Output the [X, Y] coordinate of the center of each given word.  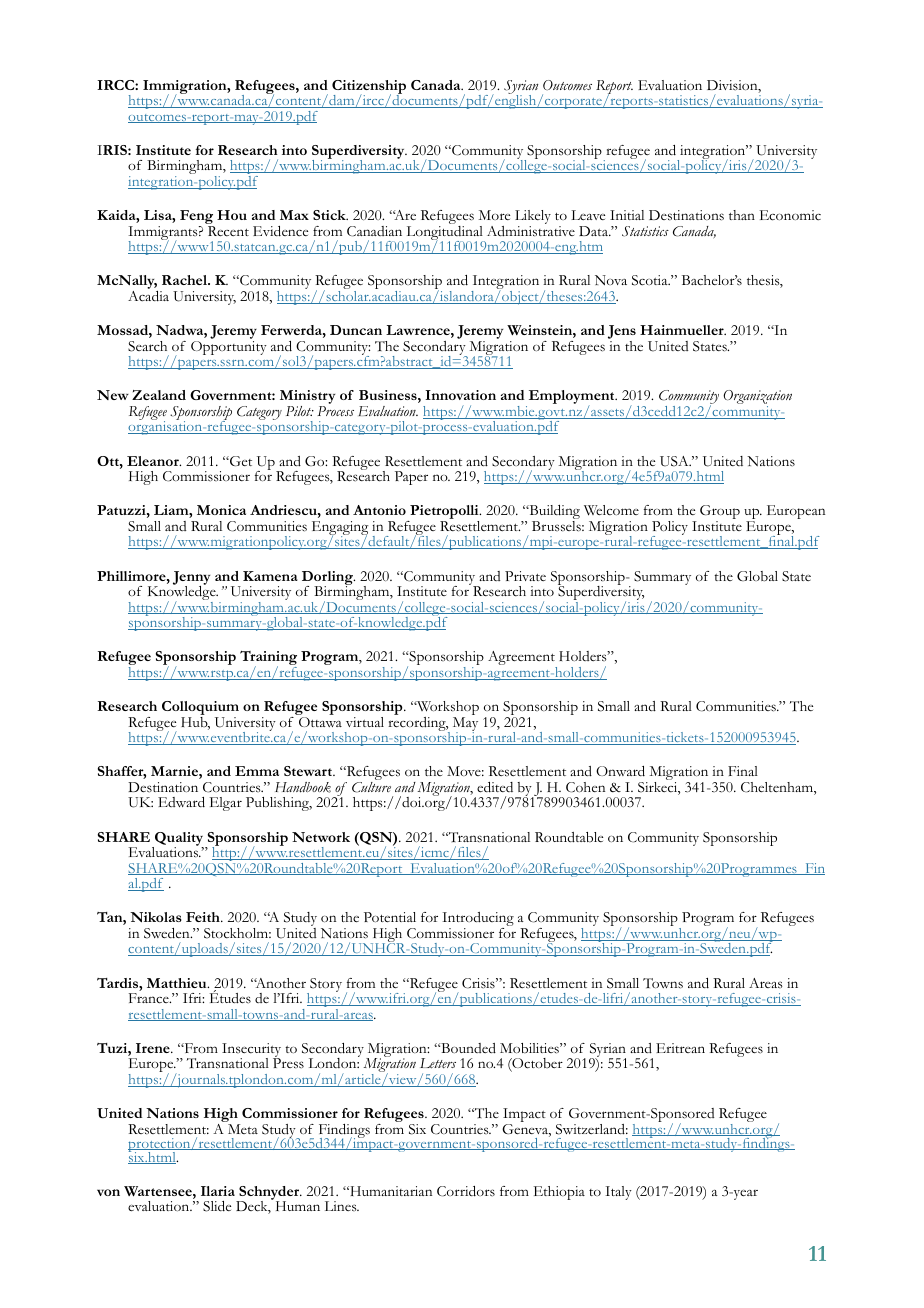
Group [720, 513]
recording [418, 722]
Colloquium [200, 709]
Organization [757, 398]
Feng [197, 218]
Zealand [159, 395]
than [742, 215]
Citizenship [369, 88]
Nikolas [156, 917]
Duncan [356, 330]
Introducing [478, 920]
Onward [620, 771]
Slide [217, 1206]
